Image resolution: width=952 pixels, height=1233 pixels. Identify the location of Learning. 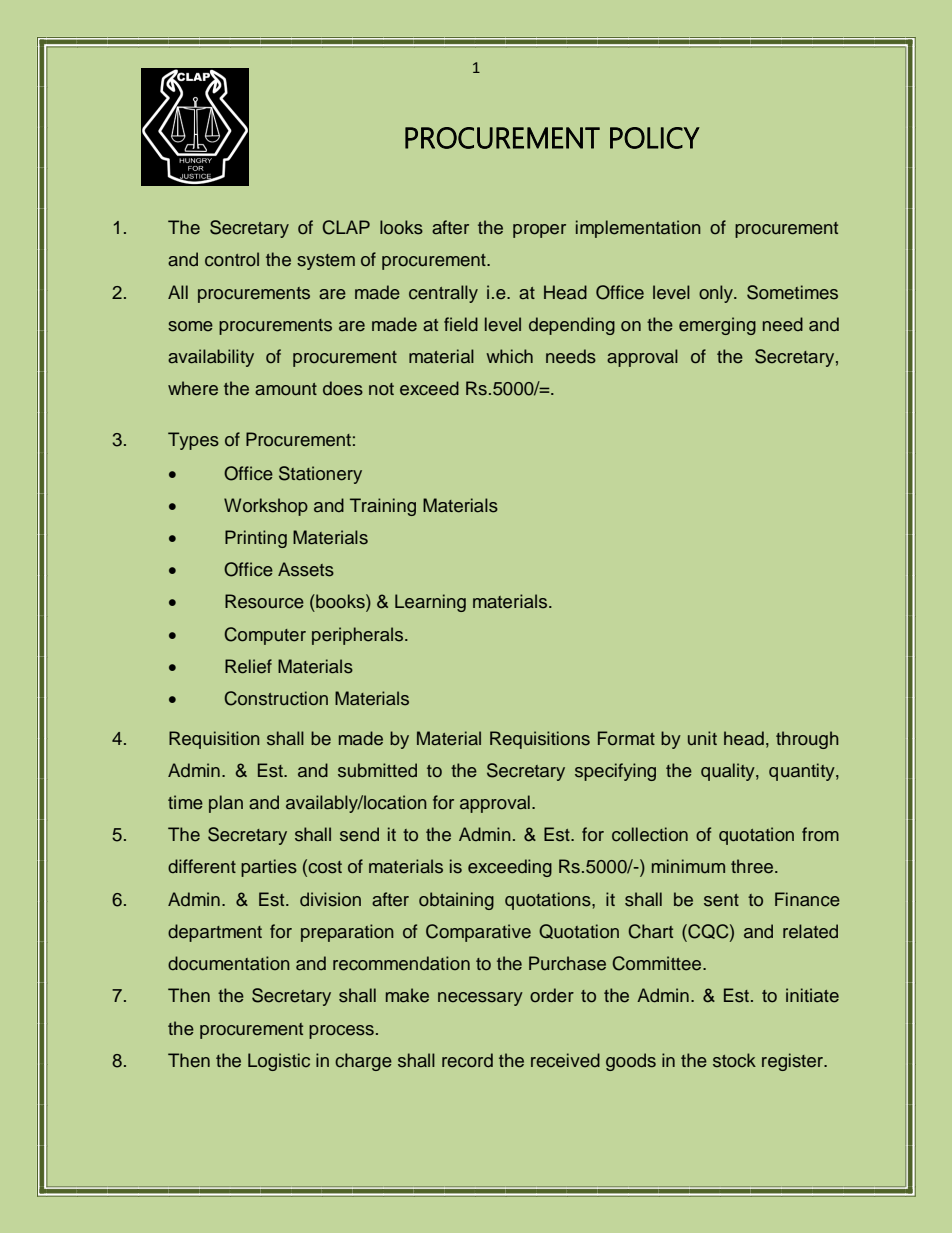
(430, 603).
